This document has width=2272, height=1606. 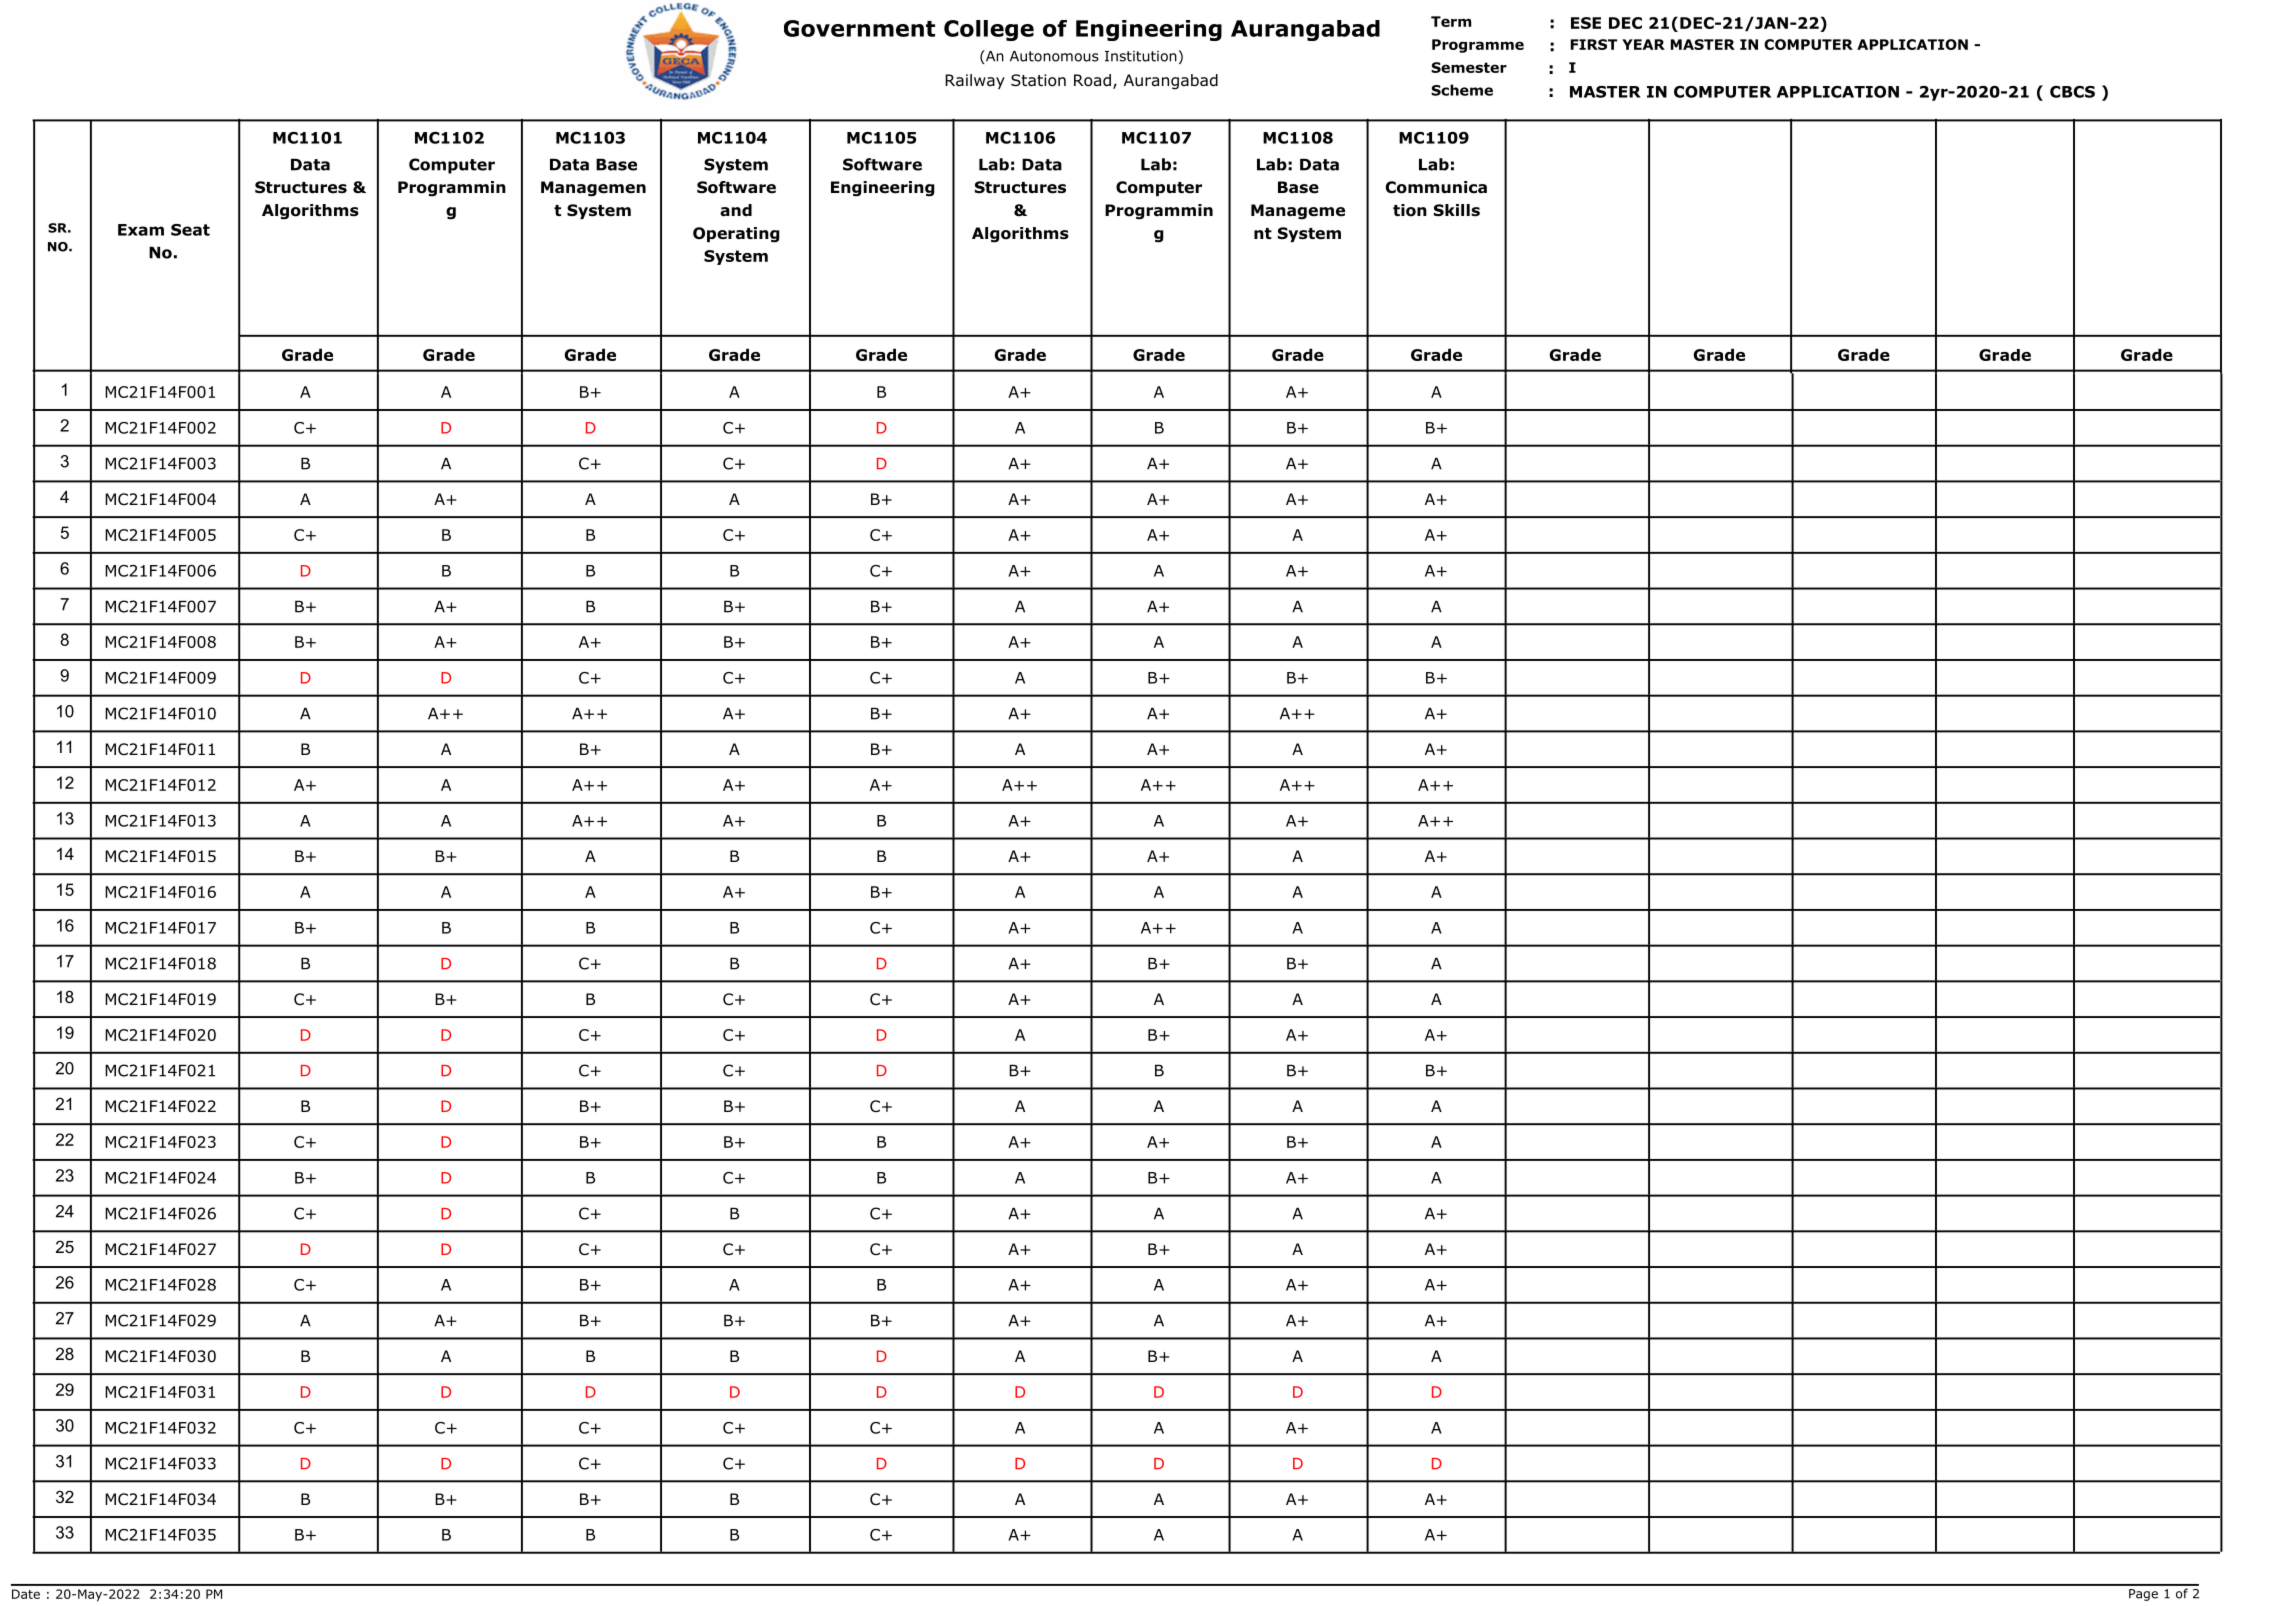 What do you see at coordinates (1457, 210) in the document?
I see `Skills` at bounding box center [1457, 210].
